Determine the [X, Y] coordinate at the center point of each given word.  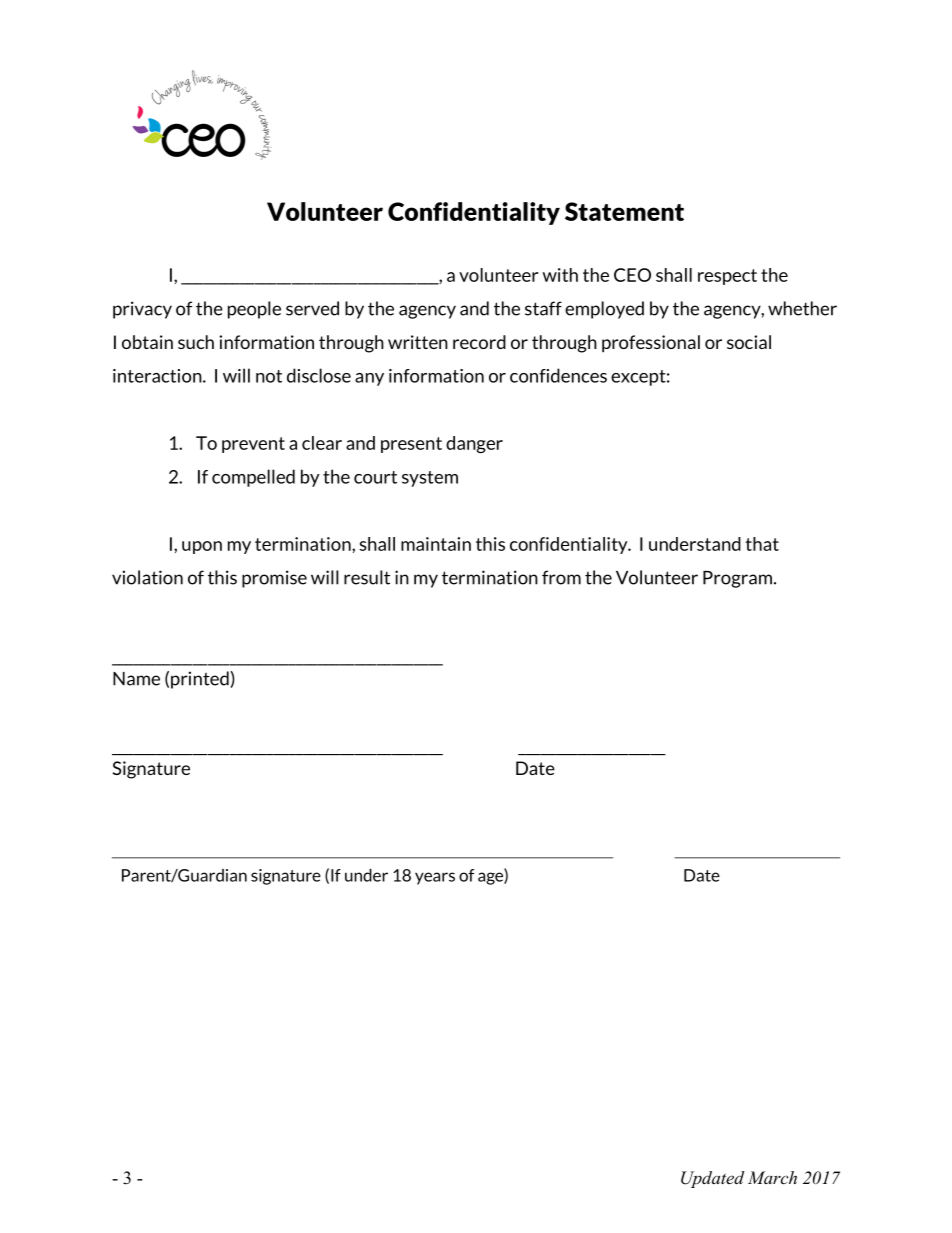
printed [200, 680]
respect [727, 277]
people [254, 310]
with [560, 275]
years [435, 878]
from [561, 577]
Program [737, 579]
